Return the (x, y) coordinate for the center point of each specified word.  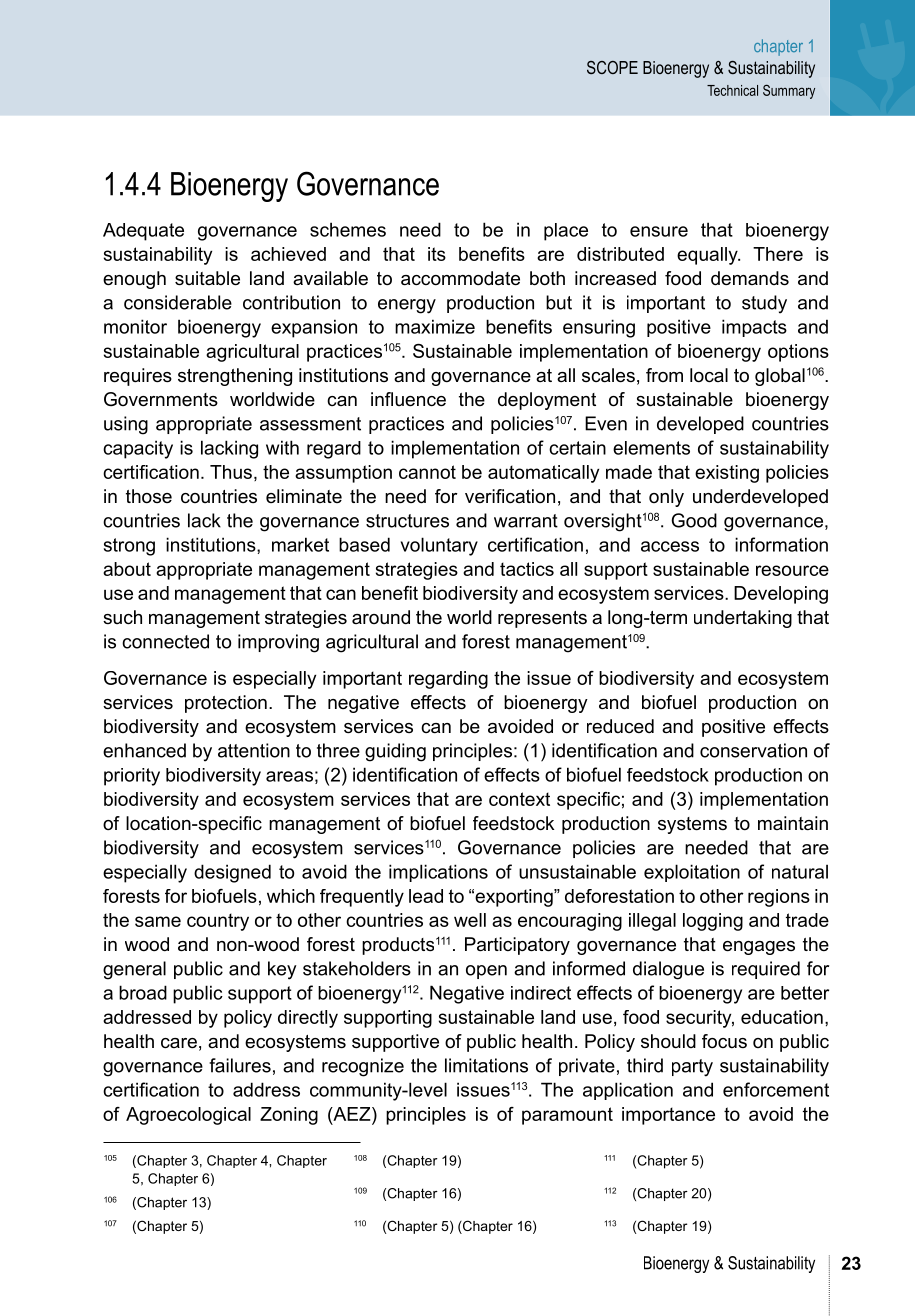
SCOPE (612, 67)
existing (727, 474)
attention (254, 750)
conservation (753, 750)
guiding (395, 752)
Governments (161, 399)
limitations (486, 1065)
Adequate (143, 232)
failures (240, 1065)
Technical (732, 90)
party (692, 1068)
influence (408, 399)
